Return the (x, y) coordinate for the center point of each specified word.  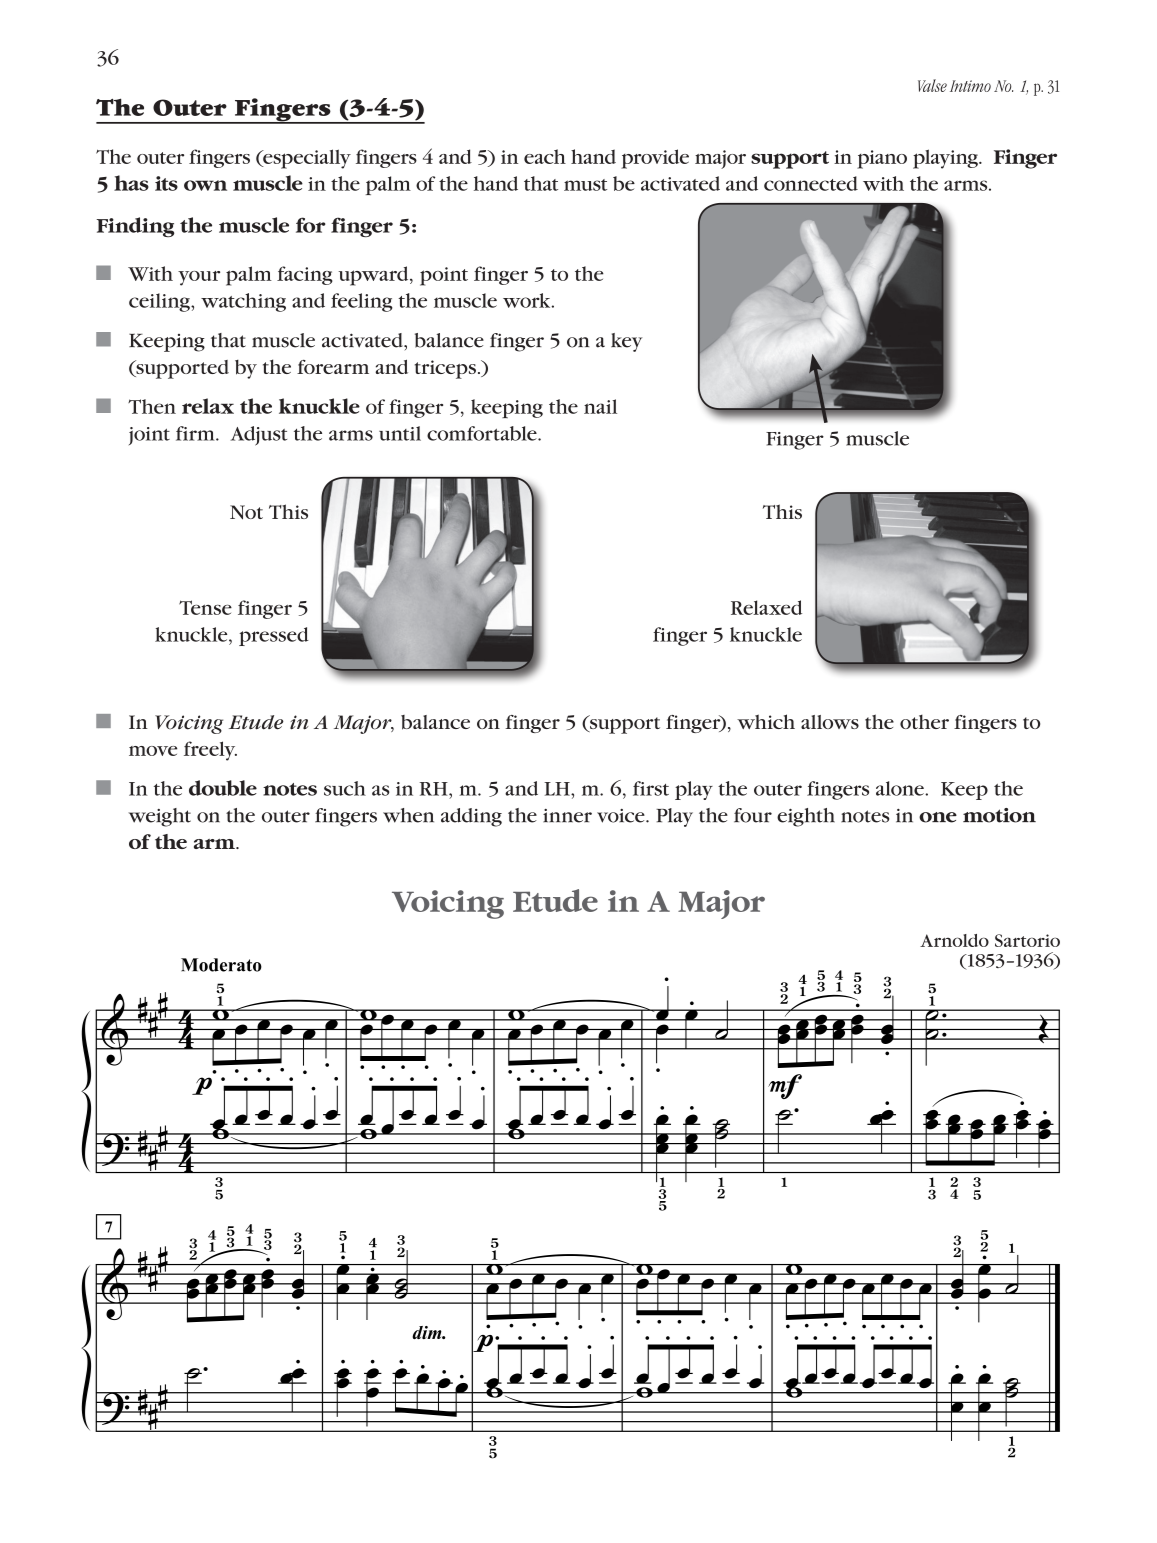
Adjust (259, 436)
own (205, 185)
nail (600, 406)
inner (567, 816)
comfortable (483, 433)
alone (901, 788)
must (585, 185)
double (223, 788)
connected (811, 183)
